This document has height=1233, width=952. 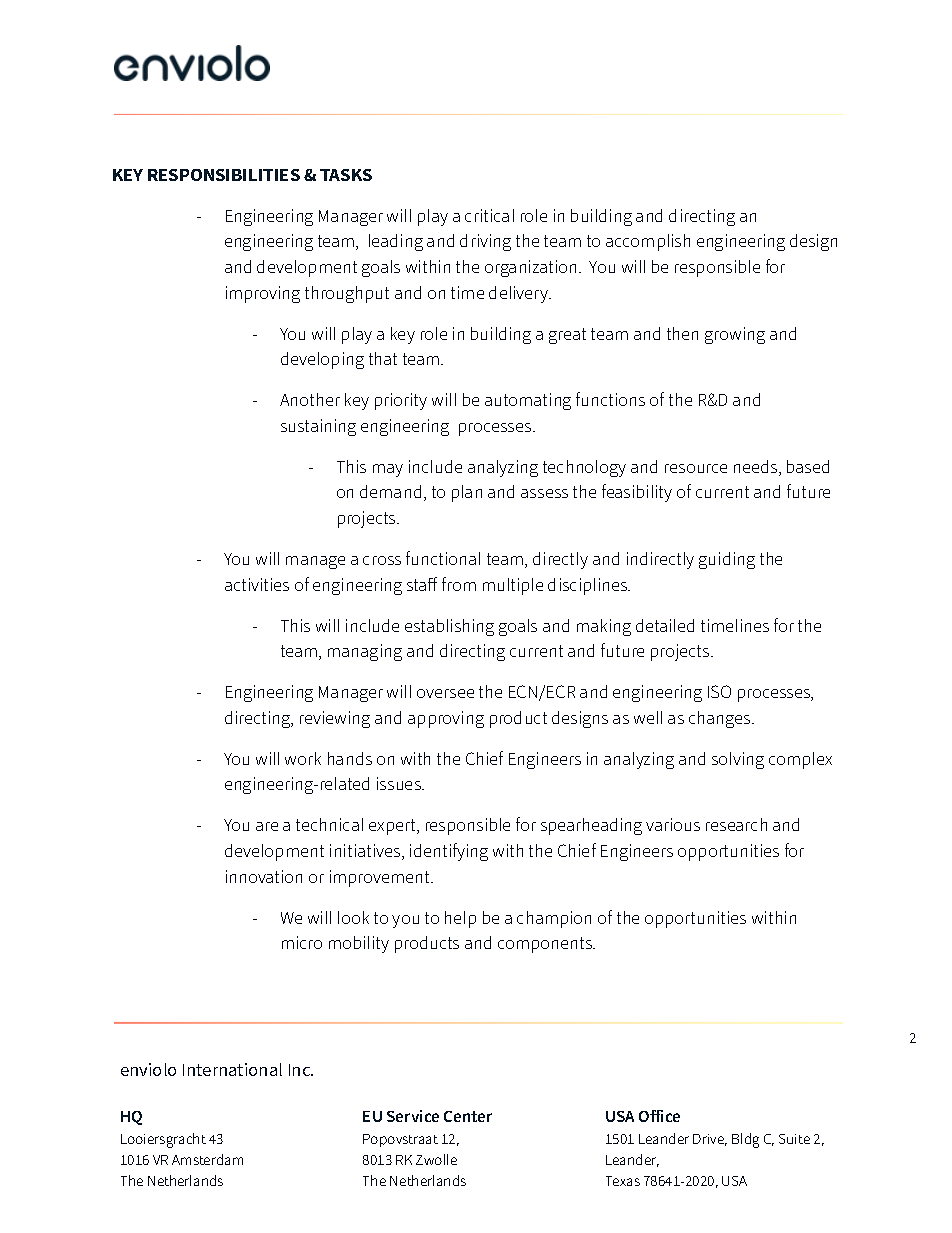 I want to click on sustaining, so click(x=318, y=427).
